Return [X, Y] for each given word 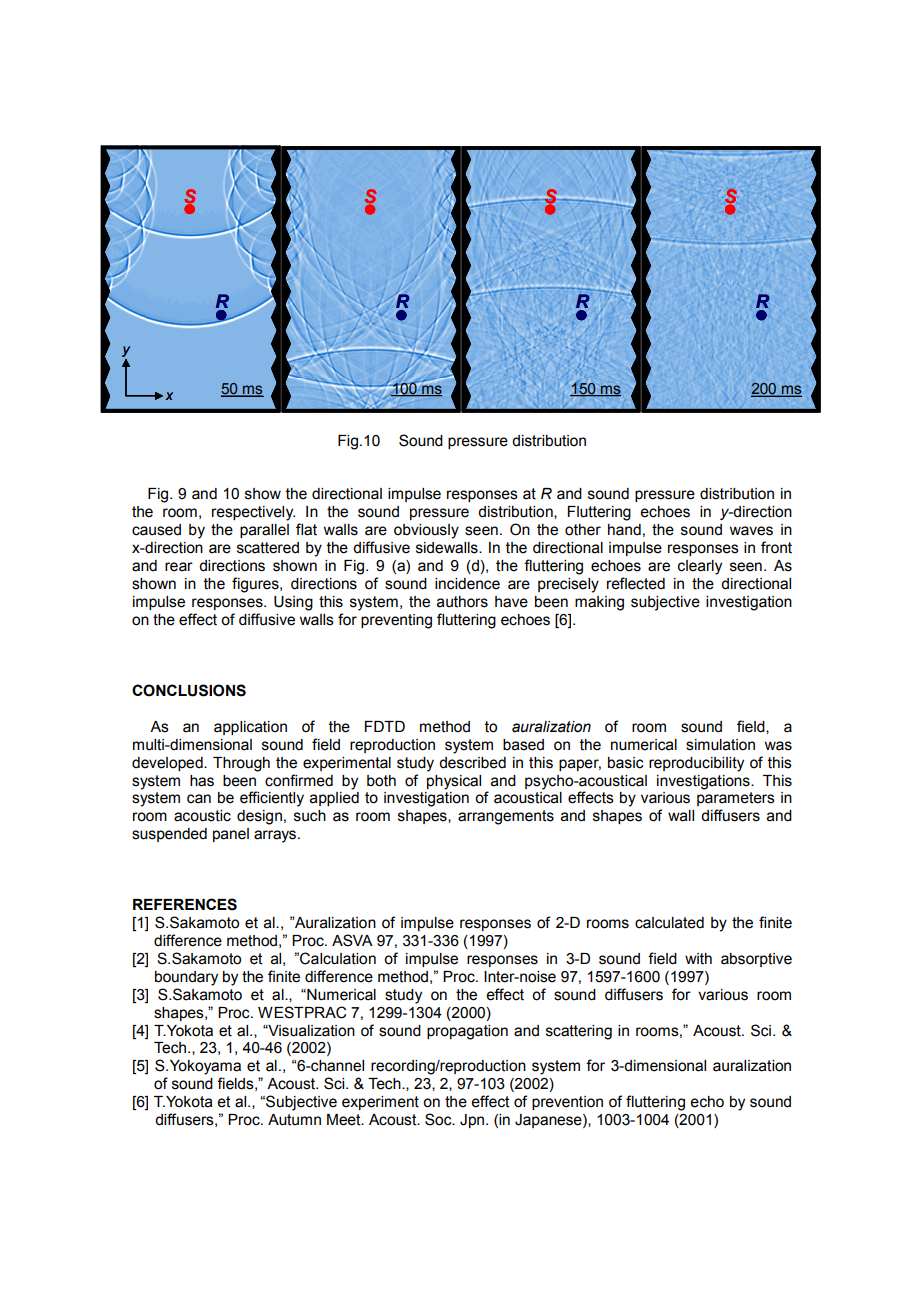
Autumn [294, 1120]
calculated [669, 923]
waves [751, 531]
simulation [720, 745]
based [523, 745]
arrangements [506, 817]
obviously [426, 531]
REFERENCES [185, 904]
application [250, 728]
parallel [264, 531]
